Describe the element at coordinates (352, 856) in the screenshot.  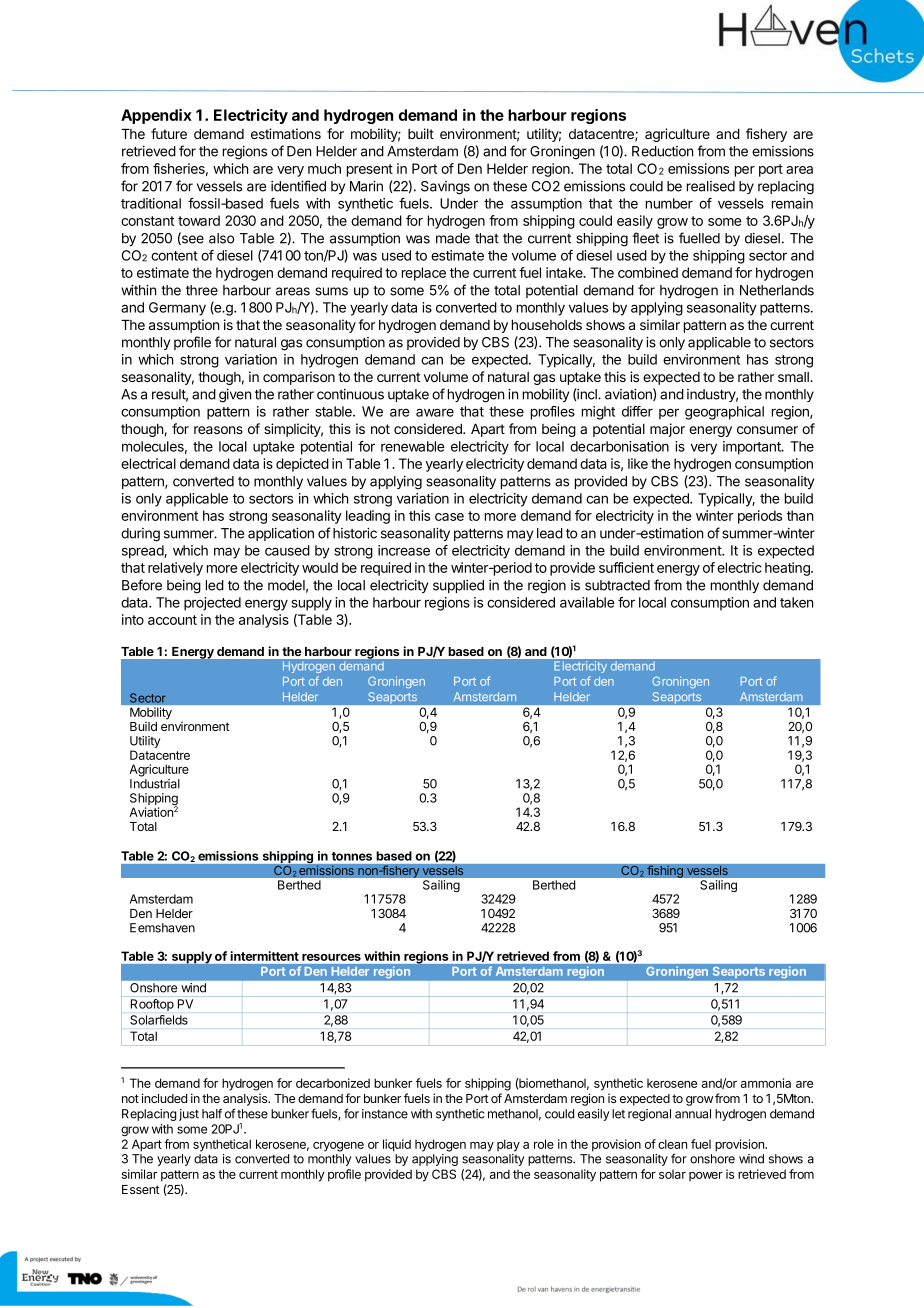
I see `tonnes` at that location.
